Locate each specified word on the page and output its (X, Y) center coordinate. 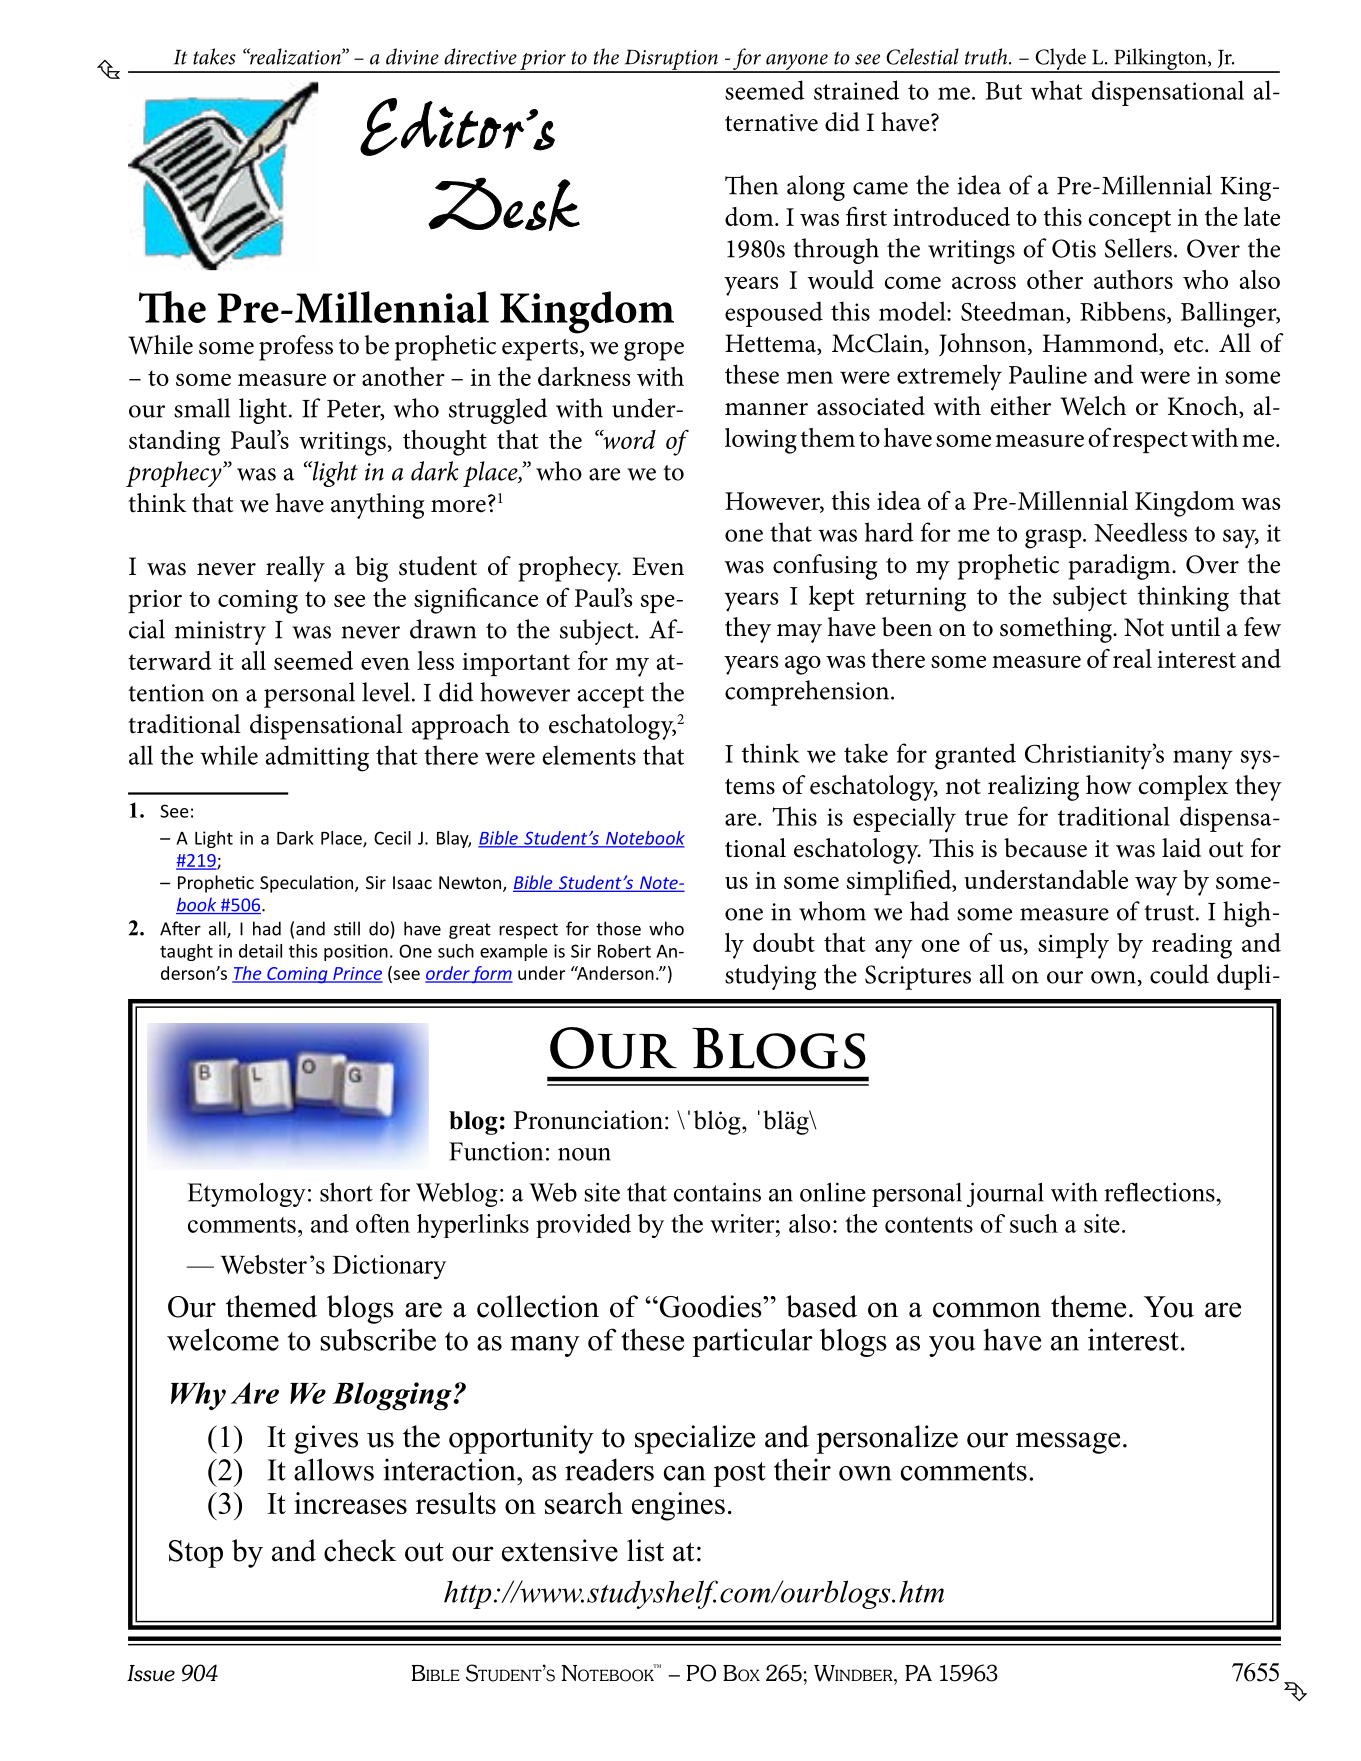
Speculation (308, 884)
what (1057, 90)
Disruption (671, 61)
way (1156, 886)
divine (412, 56)
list (645, 1550)
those (618, 928)
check (360, 1550)
